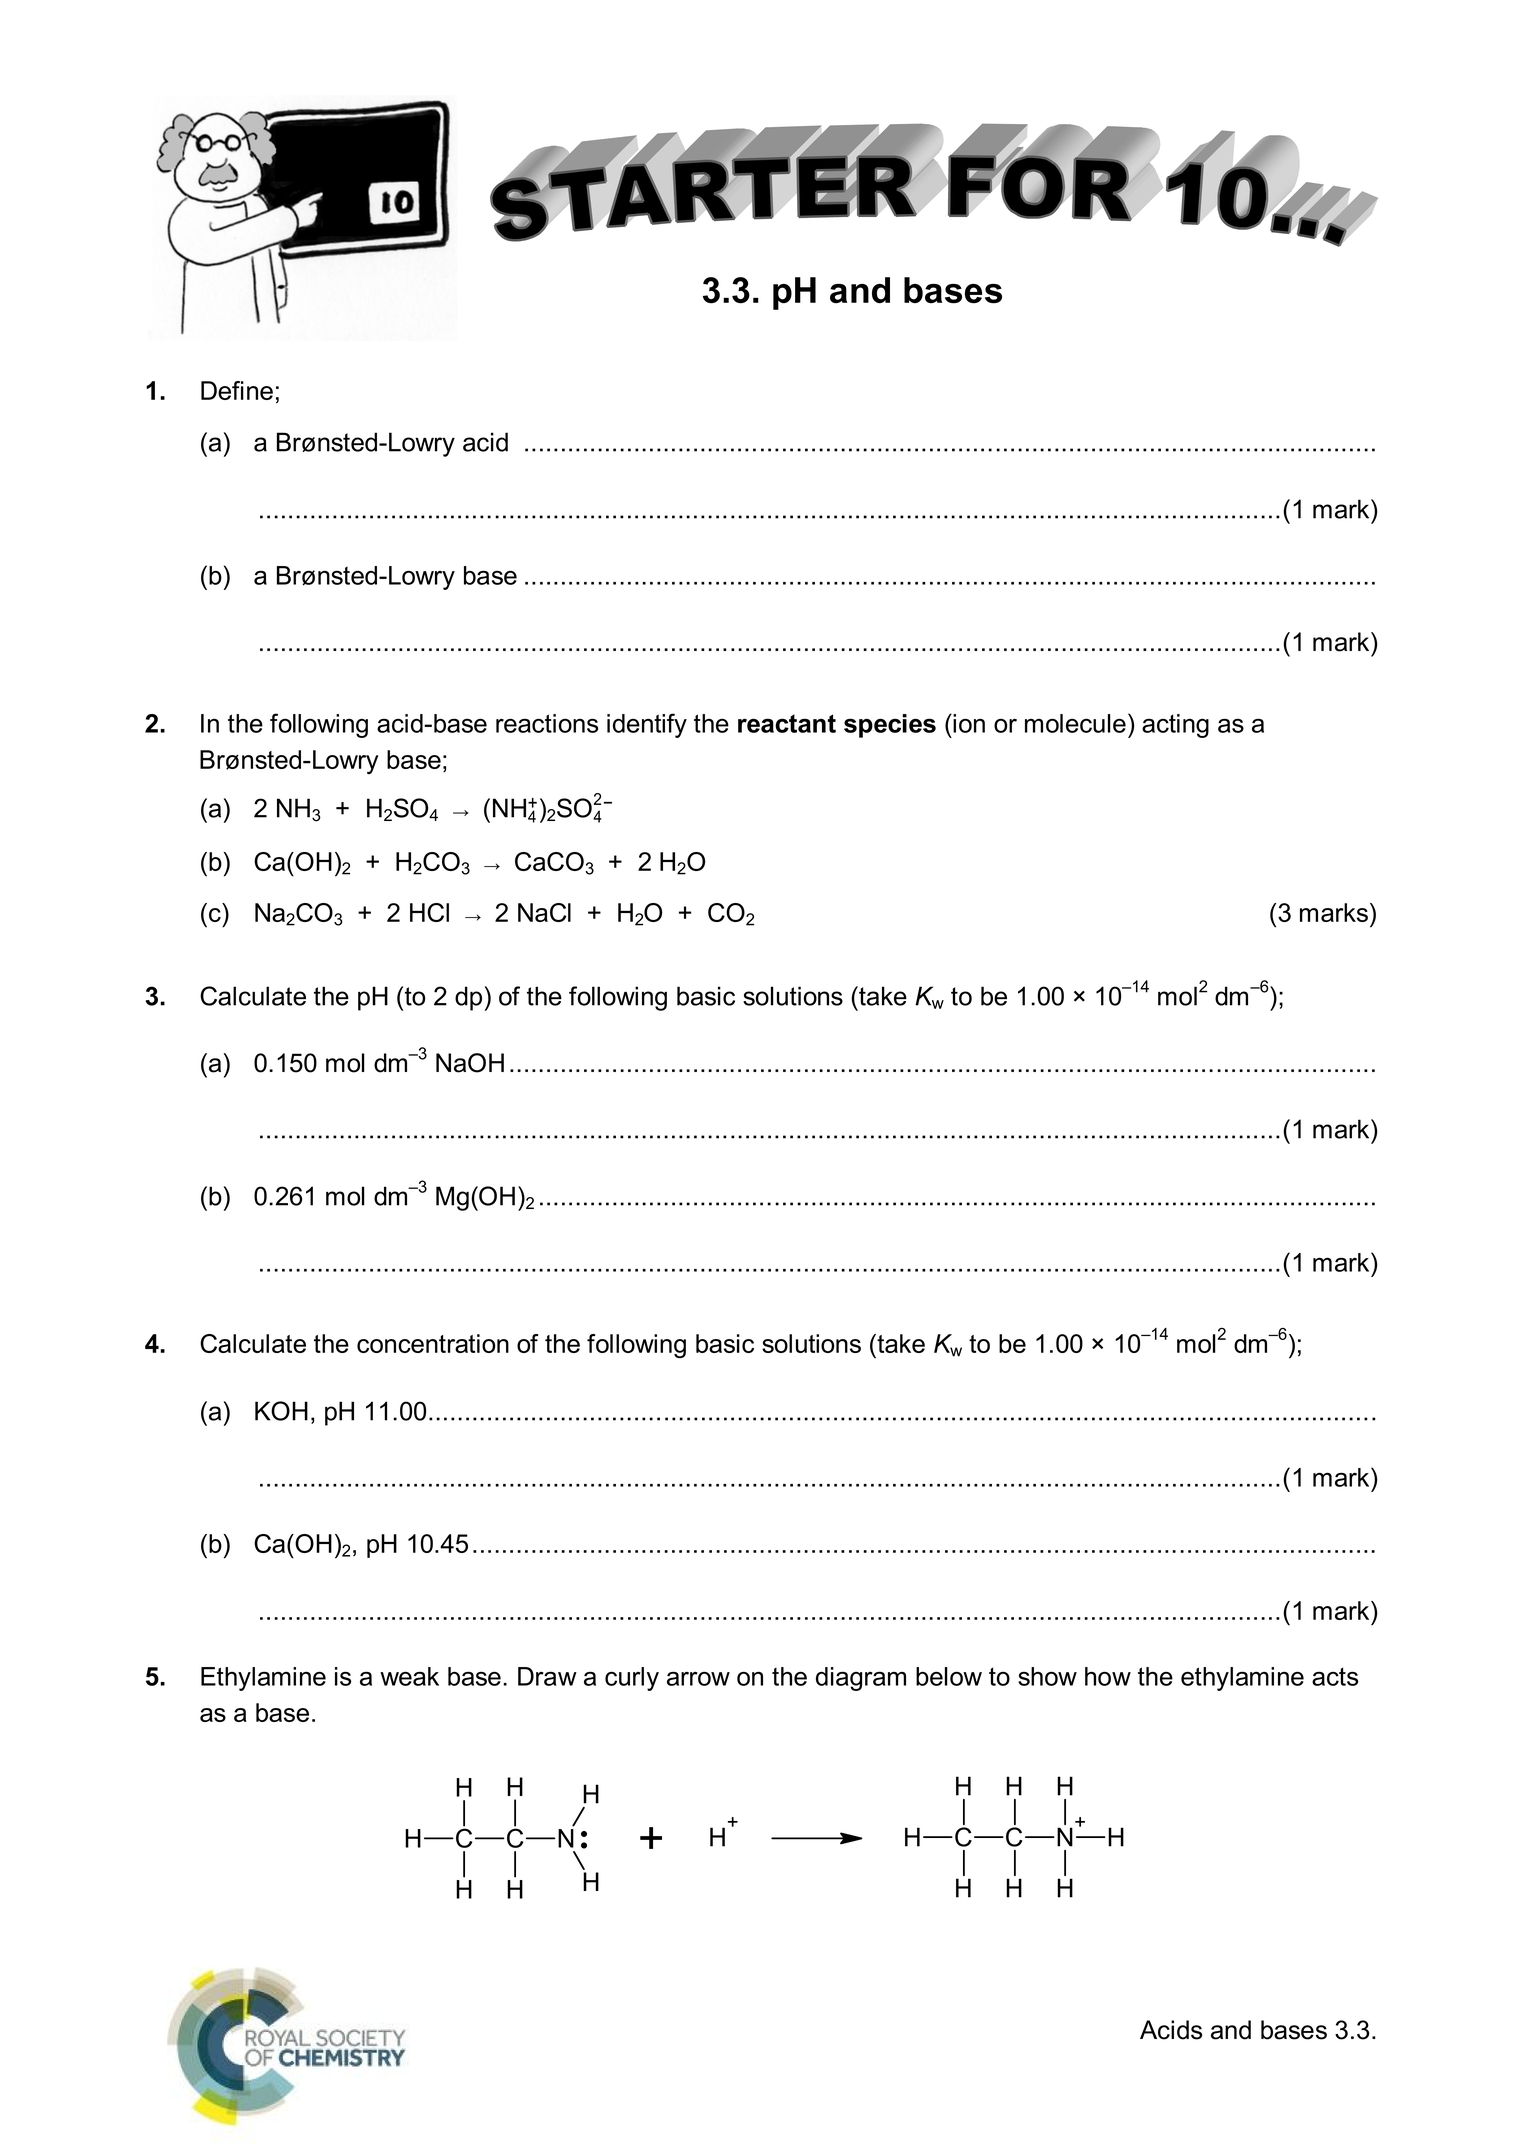  Describe the element at coordinates (1047, 1676) in the screenshot. I see `show` at that location.
